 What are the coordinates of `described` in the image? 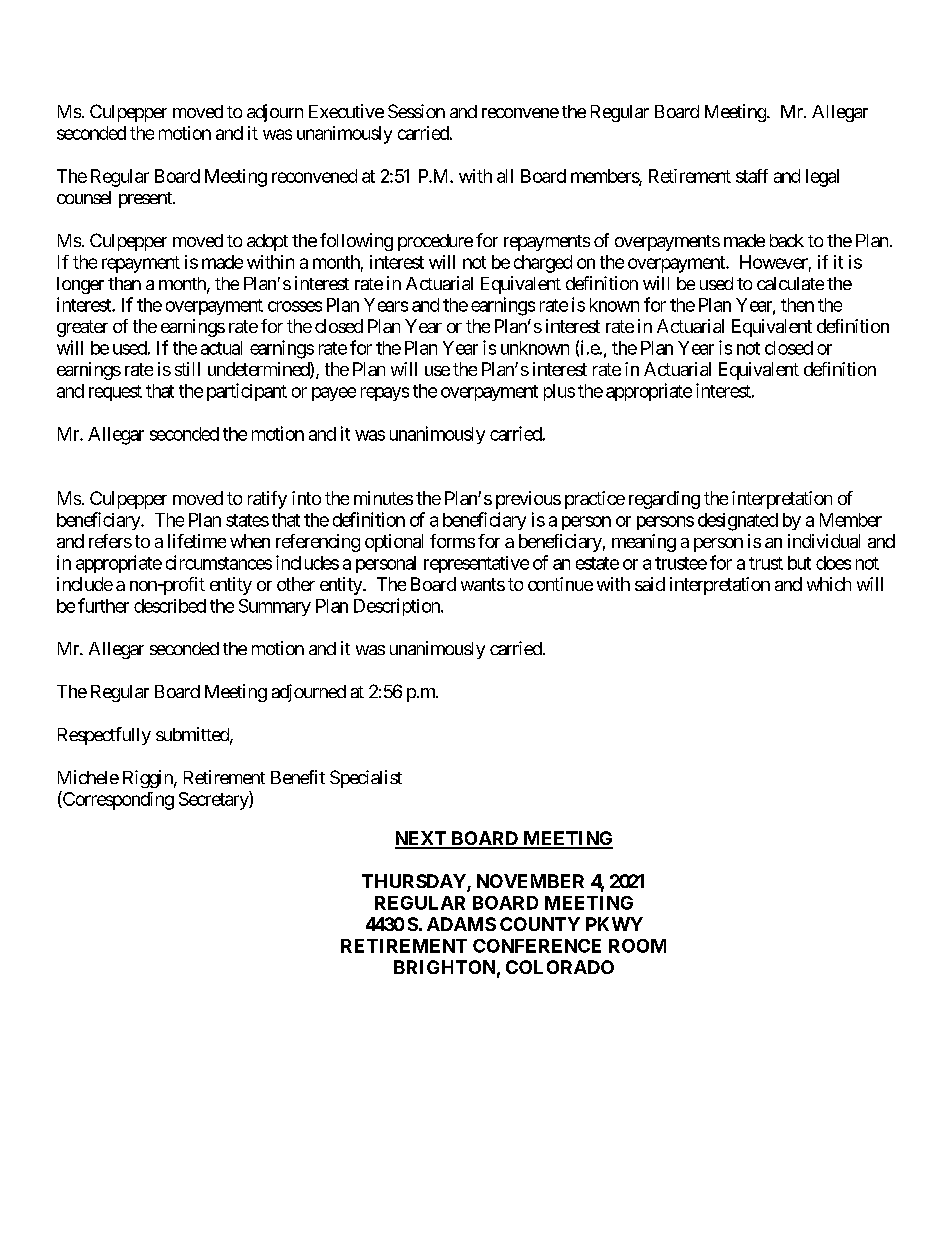 It's located at (170, 606).
